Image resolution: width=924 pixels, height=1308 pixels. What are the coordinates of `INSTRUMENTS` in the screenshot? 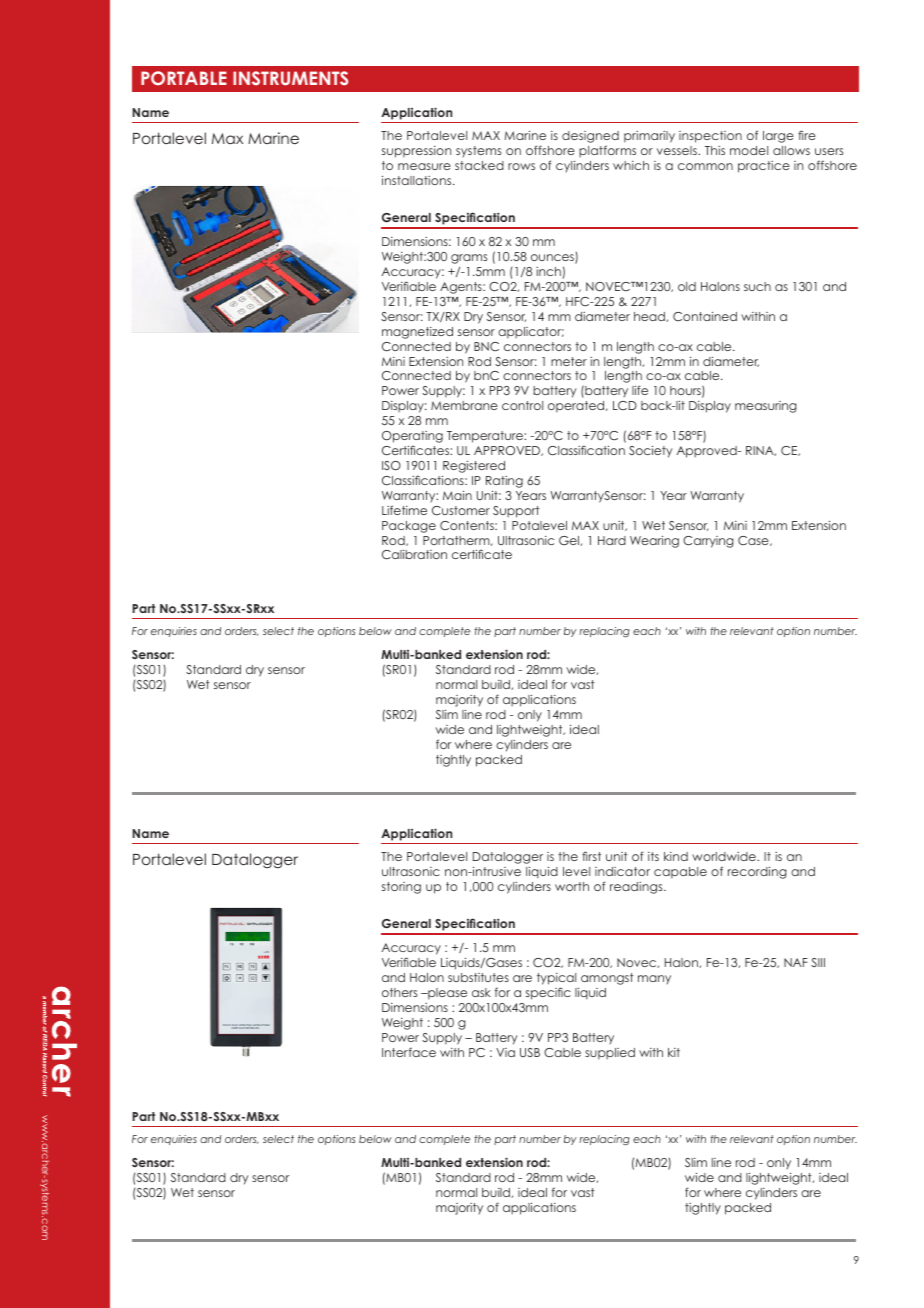 It's located at (290, 78).
